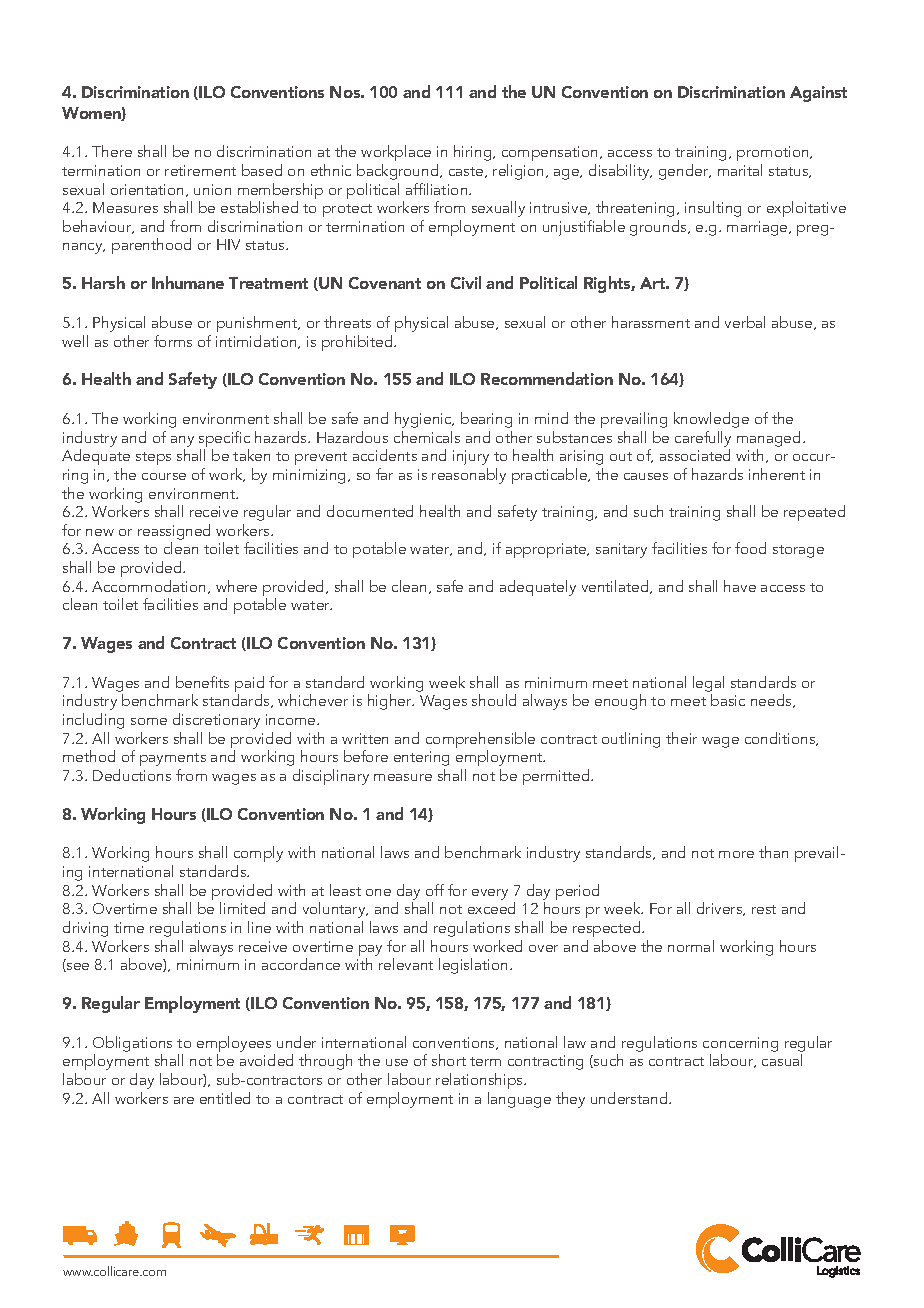 The height and width of the screenshot is (1308, 924). What do you see at coordinates (132, 1044) in the screenshot?
I see `Obligations` at bounding box center [132, 1044].
